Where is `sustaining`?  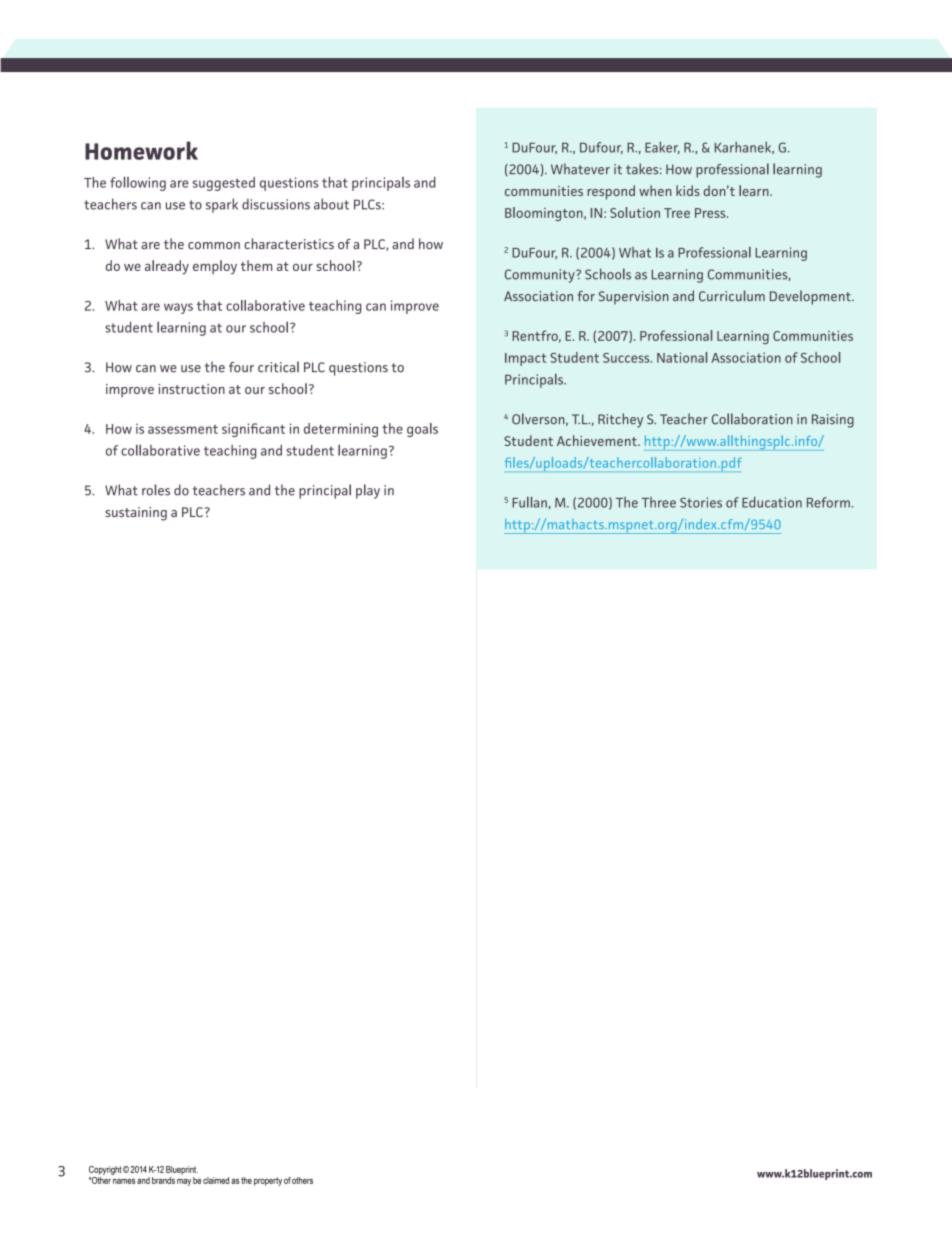 sustaining is located at coordinates (136, 514).
